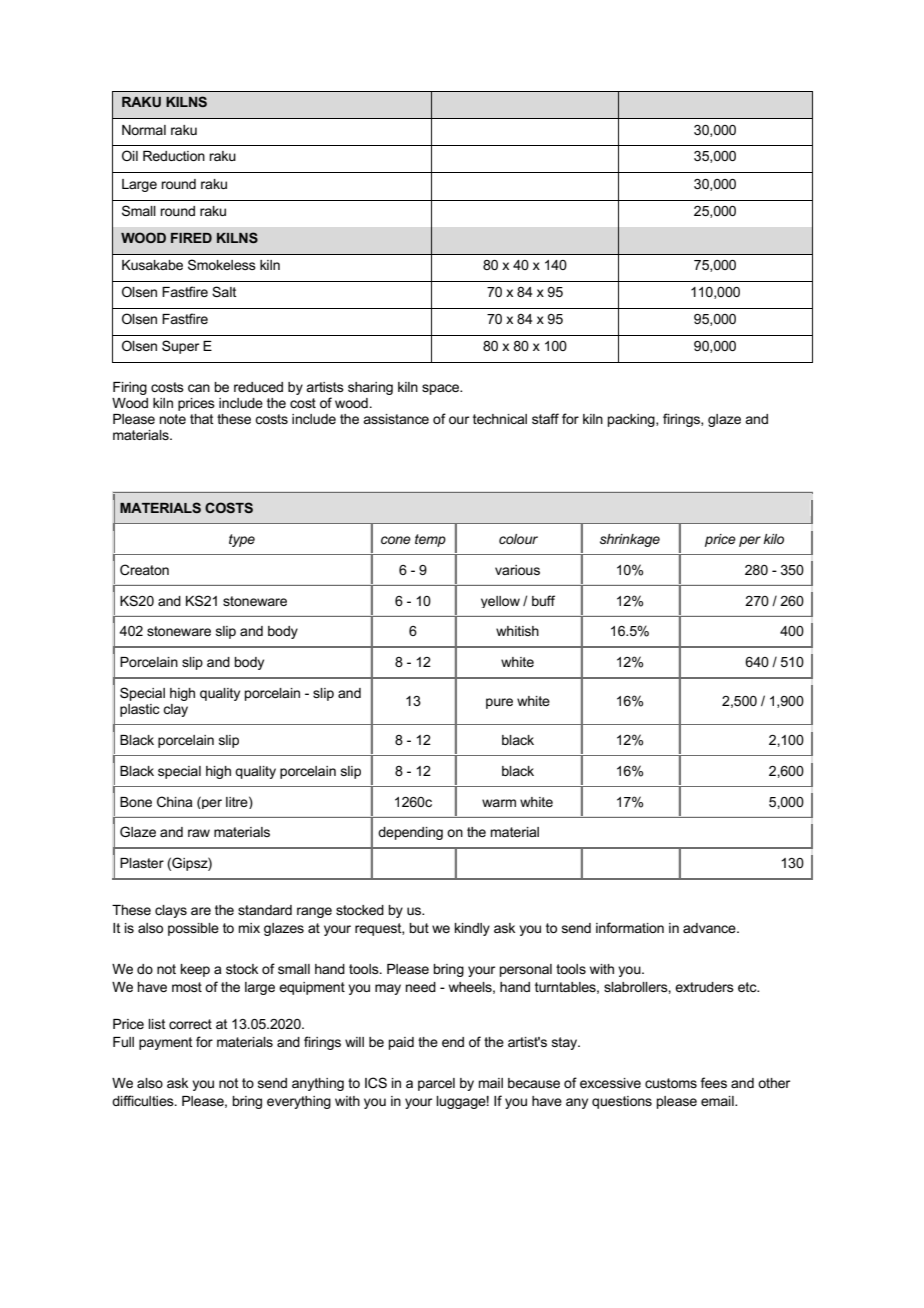  I want to click on can, so click(199, 388).
